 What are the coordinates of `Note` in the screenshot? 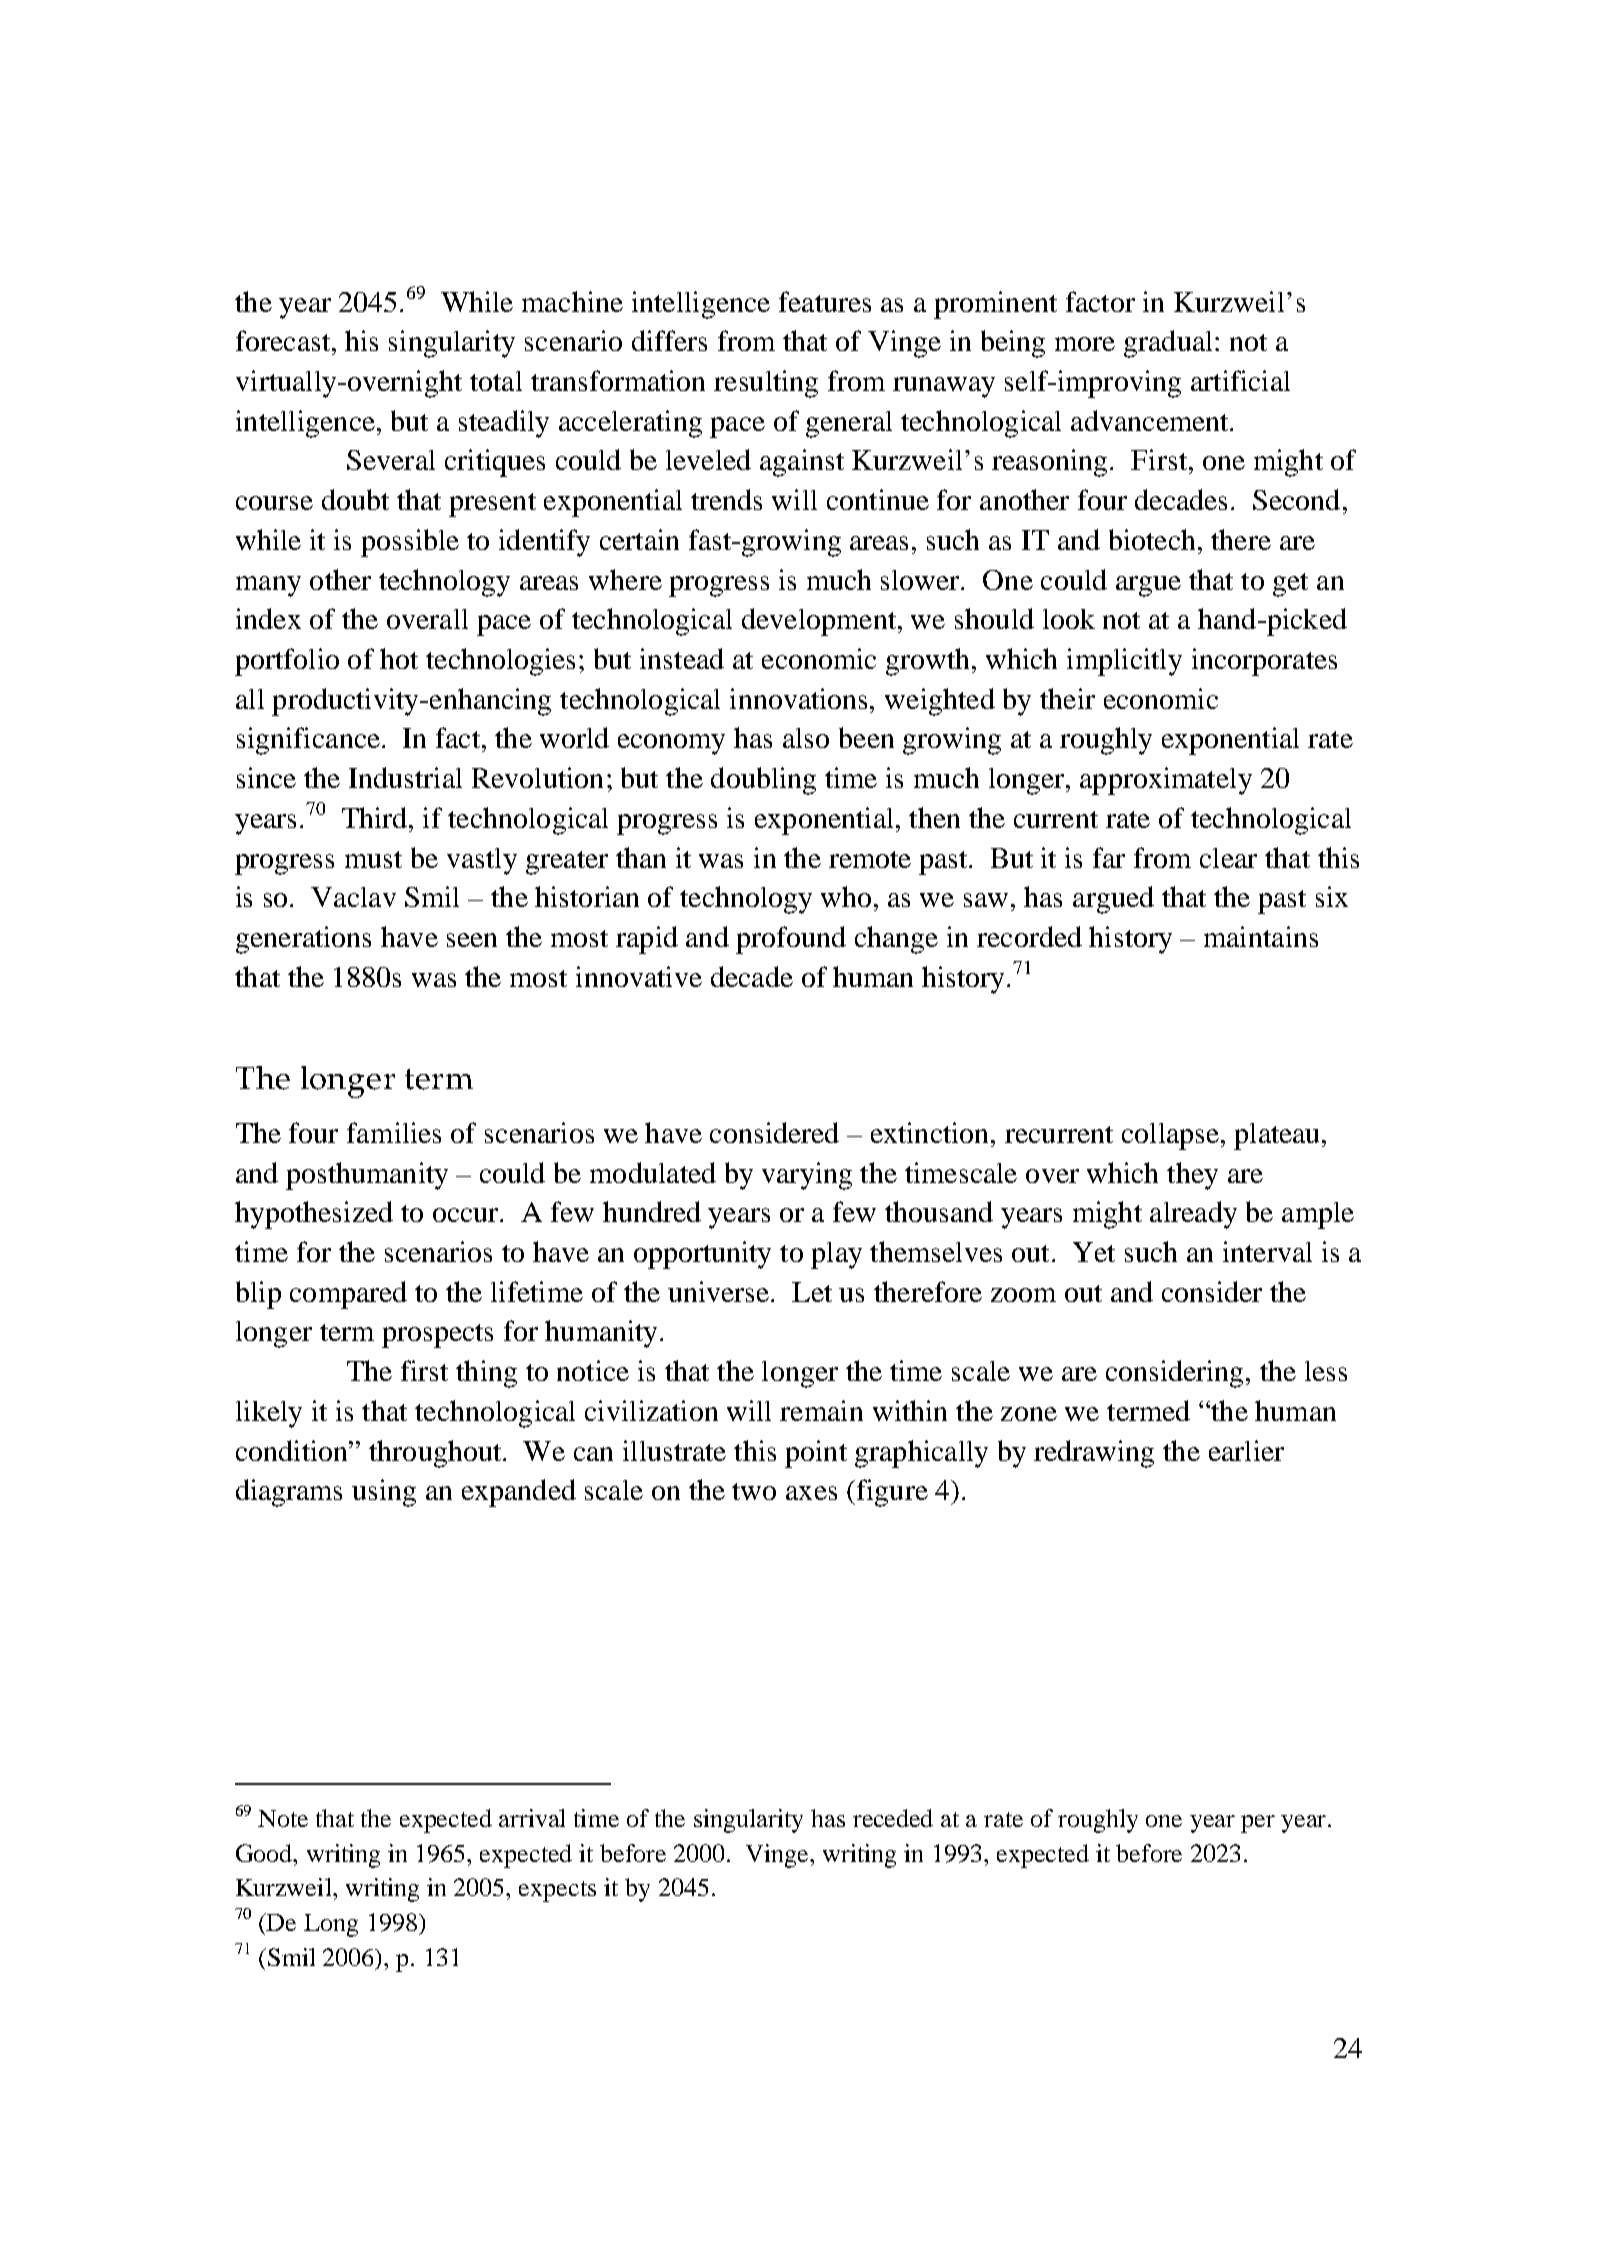 It's located at (283, 1818).
